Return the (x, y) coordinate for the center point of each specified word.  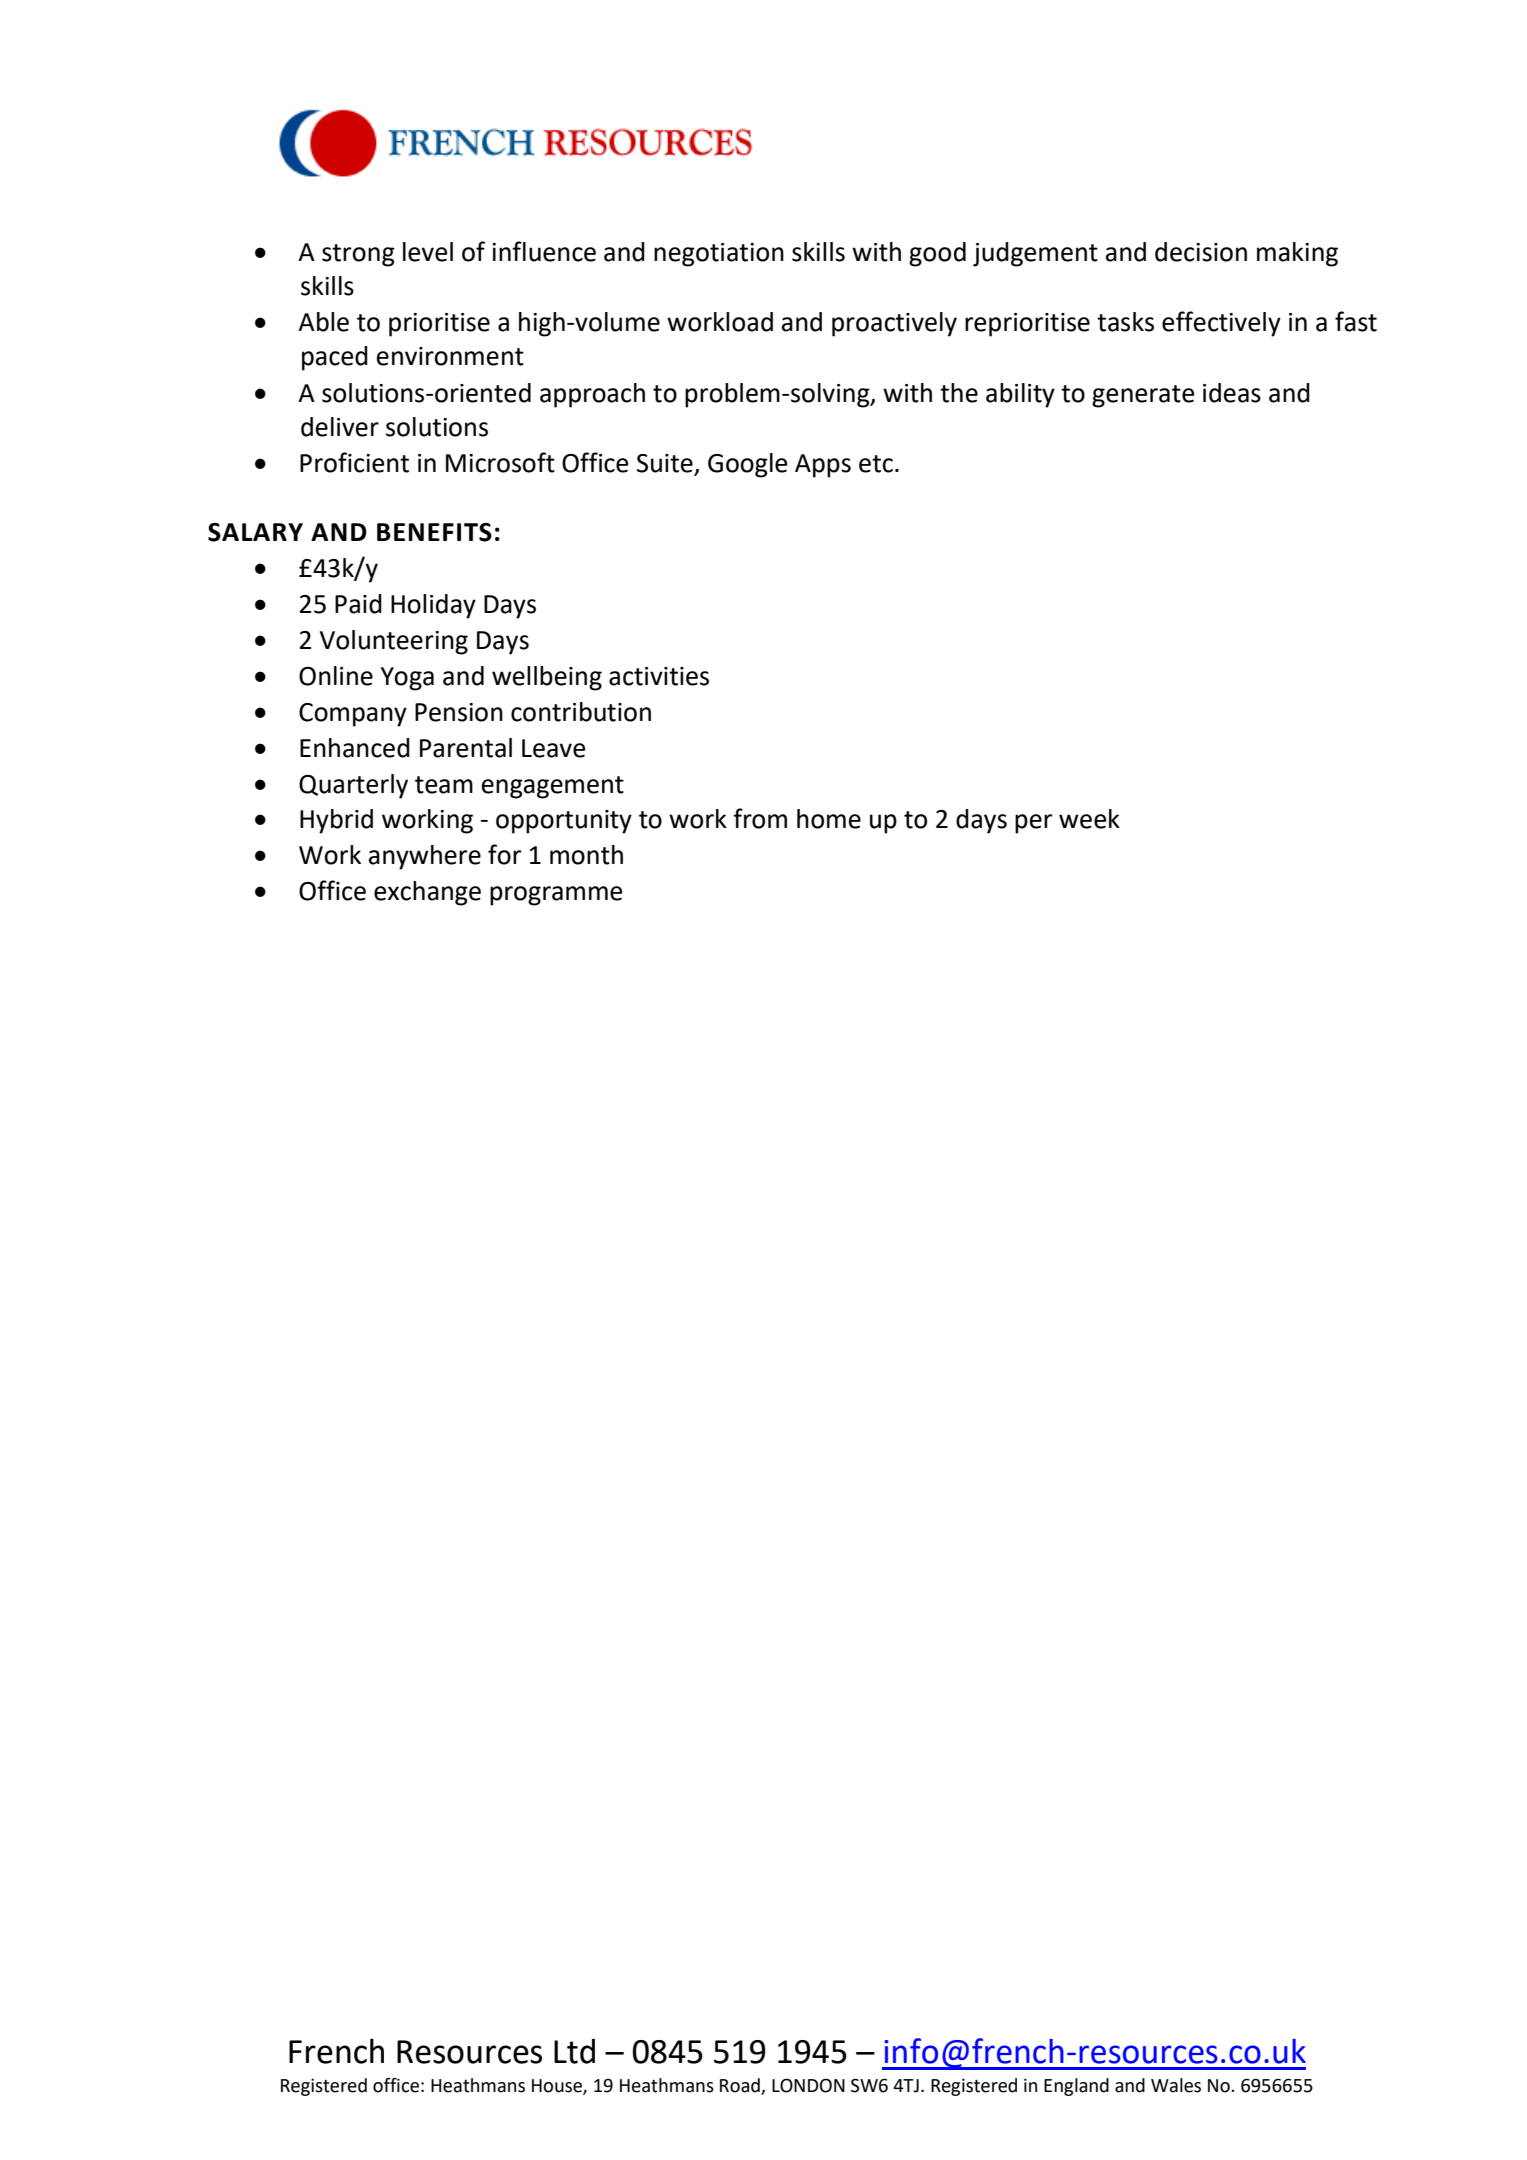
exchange (427, 893)
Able (323, 322)
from (760, 818)
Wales (1176, 2085)
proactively (894, 324)
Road (741, 2086)
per (1033, 824)
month (586, 855)
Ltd (574, 2051)
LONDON (808, 2085)
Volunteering (394, 642)
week (1089, 819)
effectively (1221, 324)
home (829, 819)
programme (556, 896)
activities (659, 676)
